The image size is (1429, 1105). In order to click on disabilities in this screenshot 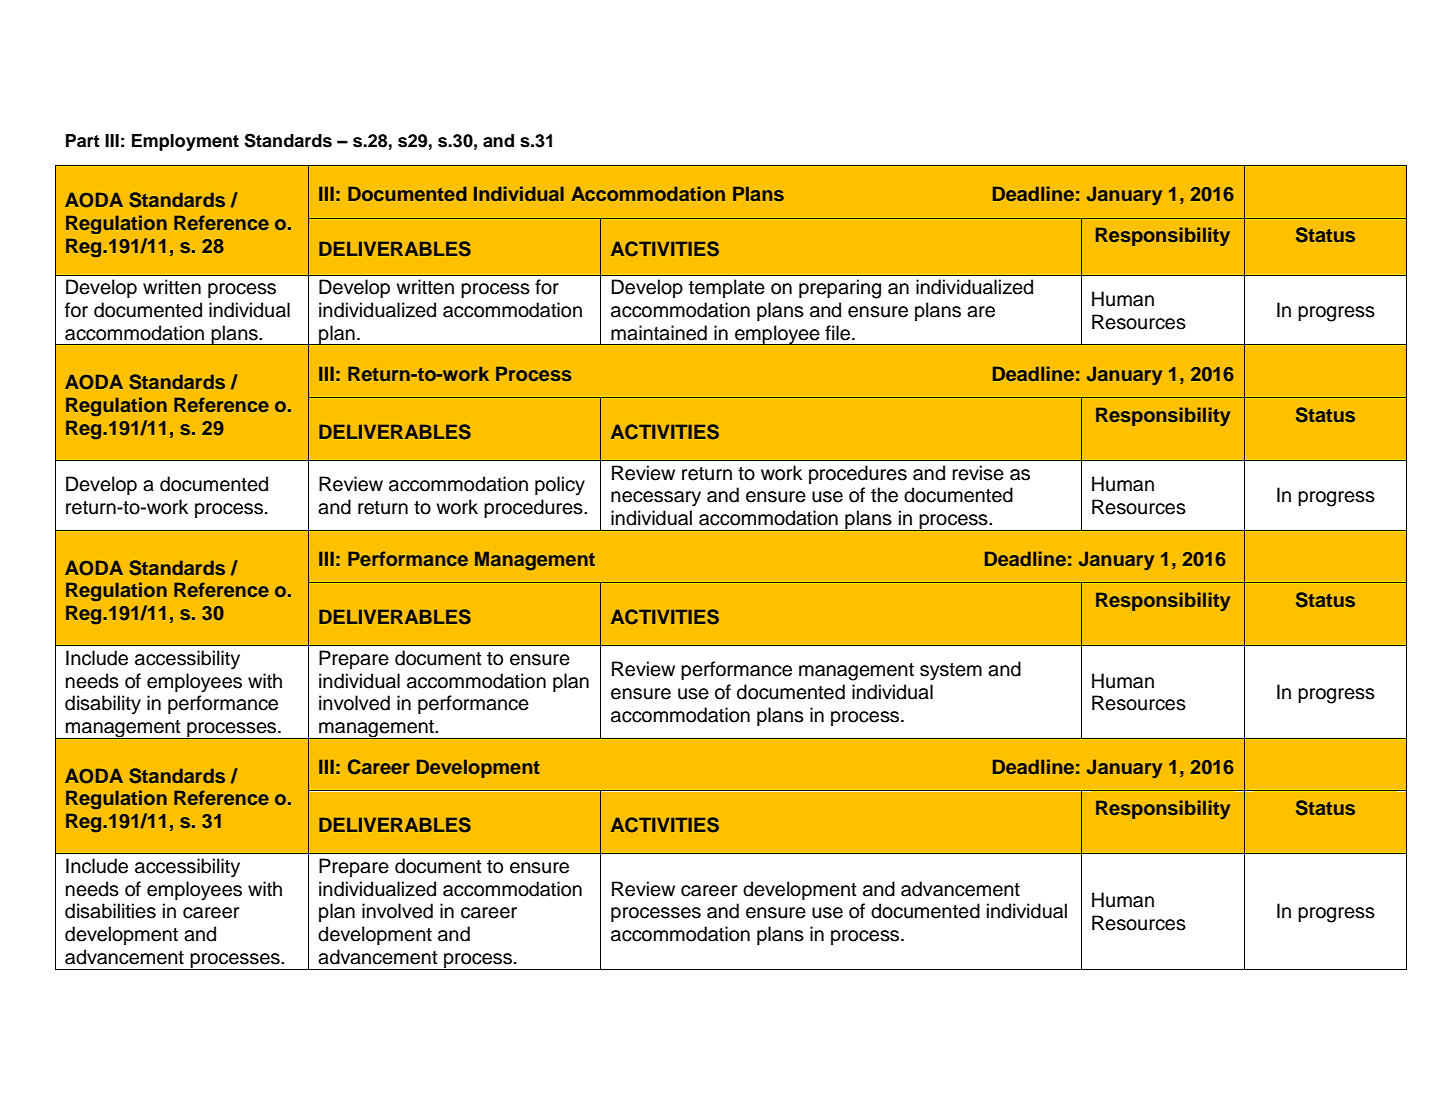, I will do `click(110, 911)`.
